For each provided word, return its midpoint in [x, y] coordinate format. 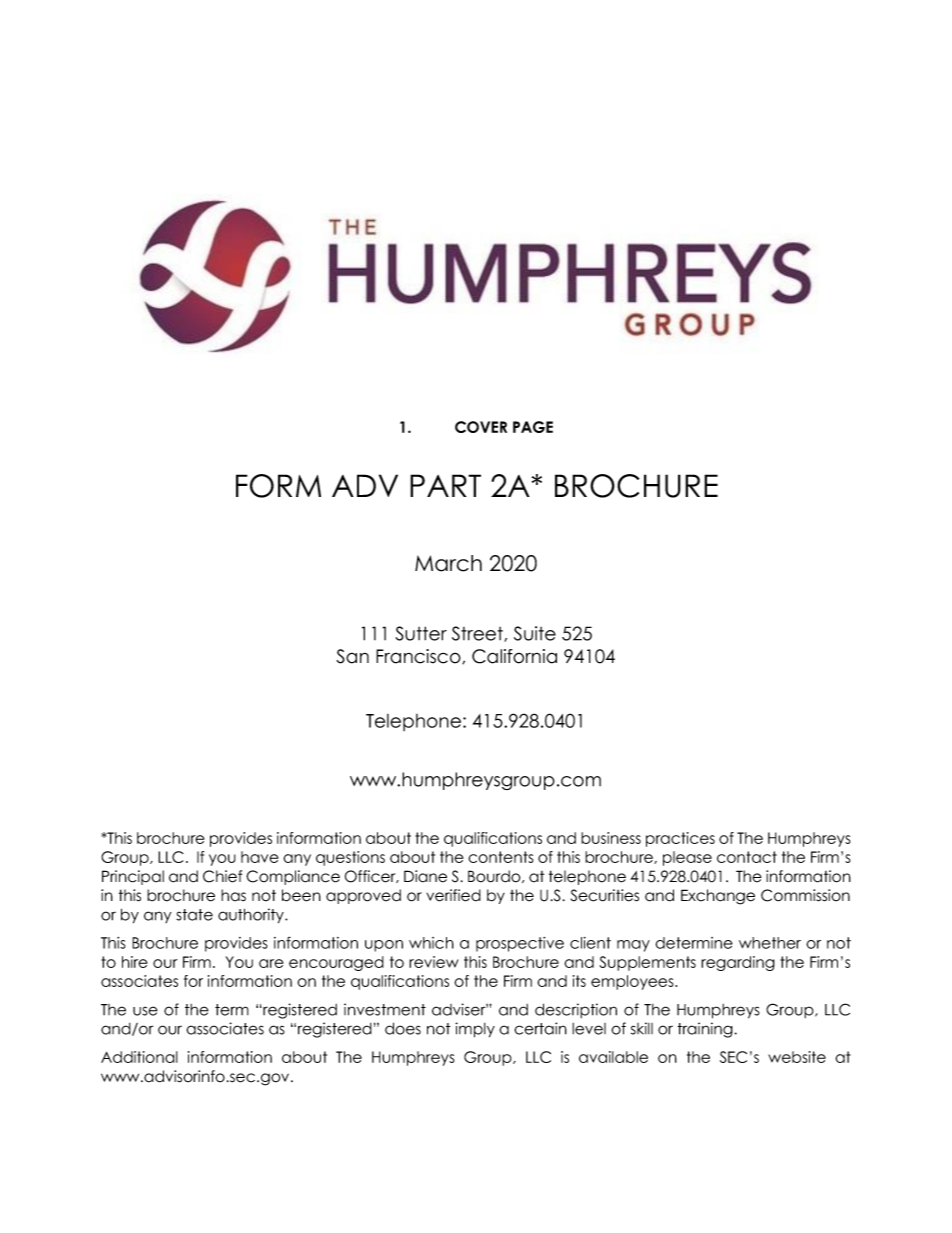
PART [445, 485]
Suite [535, 633]
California [514, 656]
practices [680, 839]
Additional [139, 1057]
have [259, 857]
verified [453, 895]
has [233, 895]
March [448, 563]
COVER [481, 427]
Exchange [718, 897]
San [352, 656]
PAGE [533, 427]
